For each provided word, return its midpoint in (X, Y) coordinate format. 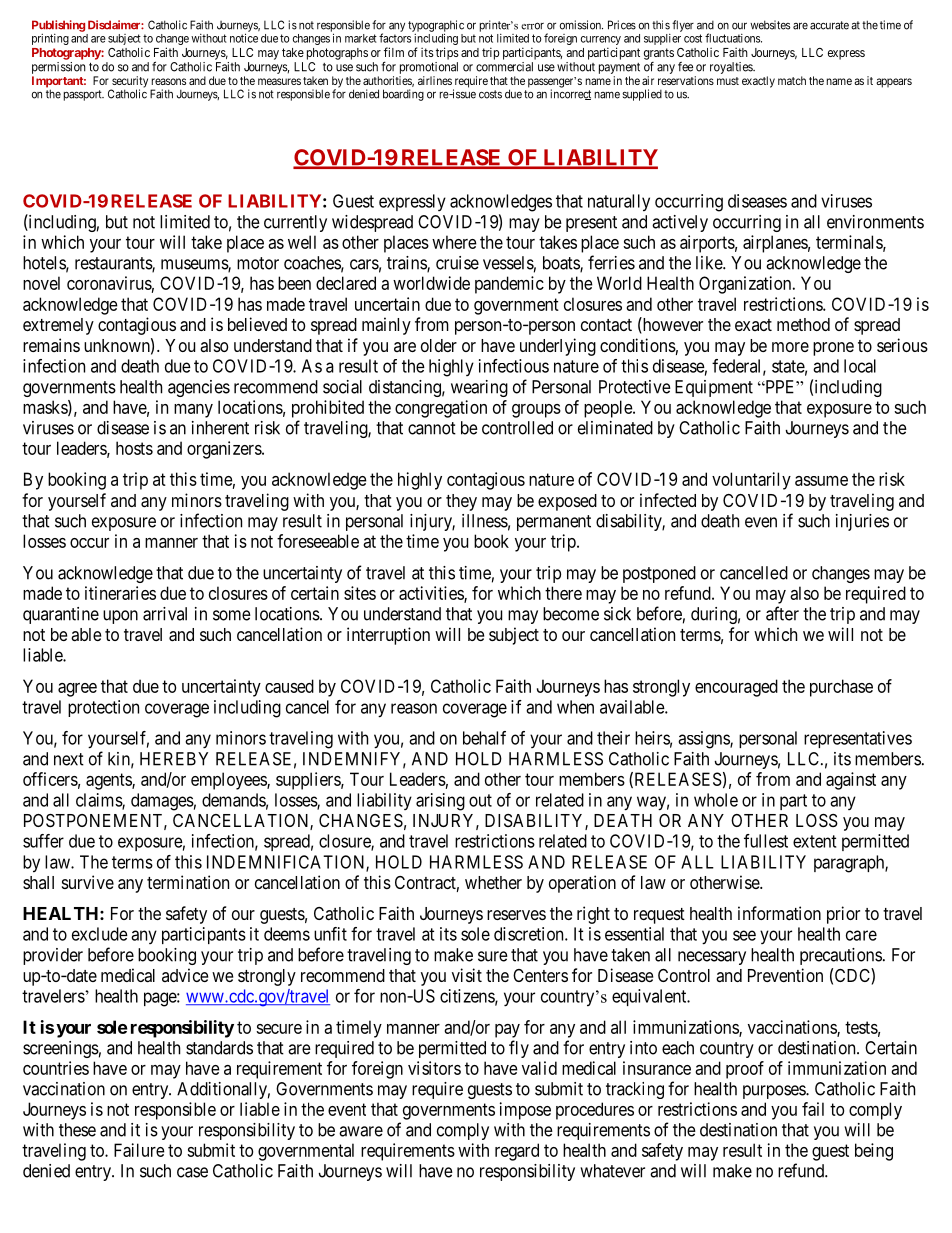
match (792, 80)
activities (432, 594)
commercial (504, 67)
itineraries (120, 593)
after (782, 613)
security (129, 83)
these (77, 1130)
